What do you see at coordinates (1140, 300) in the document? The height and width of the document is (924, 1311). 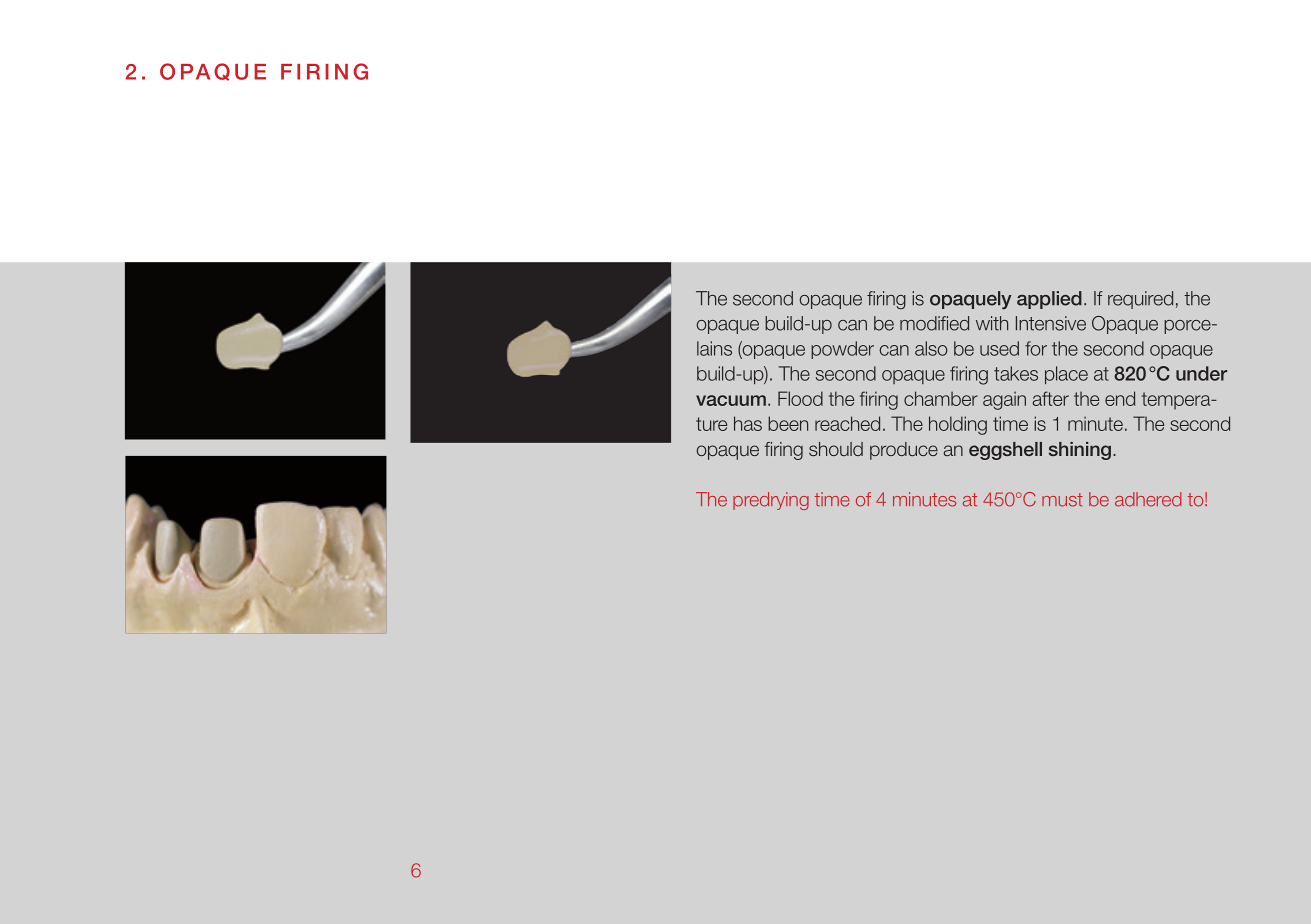 I see `required` at bounding box center [1140, 300].
